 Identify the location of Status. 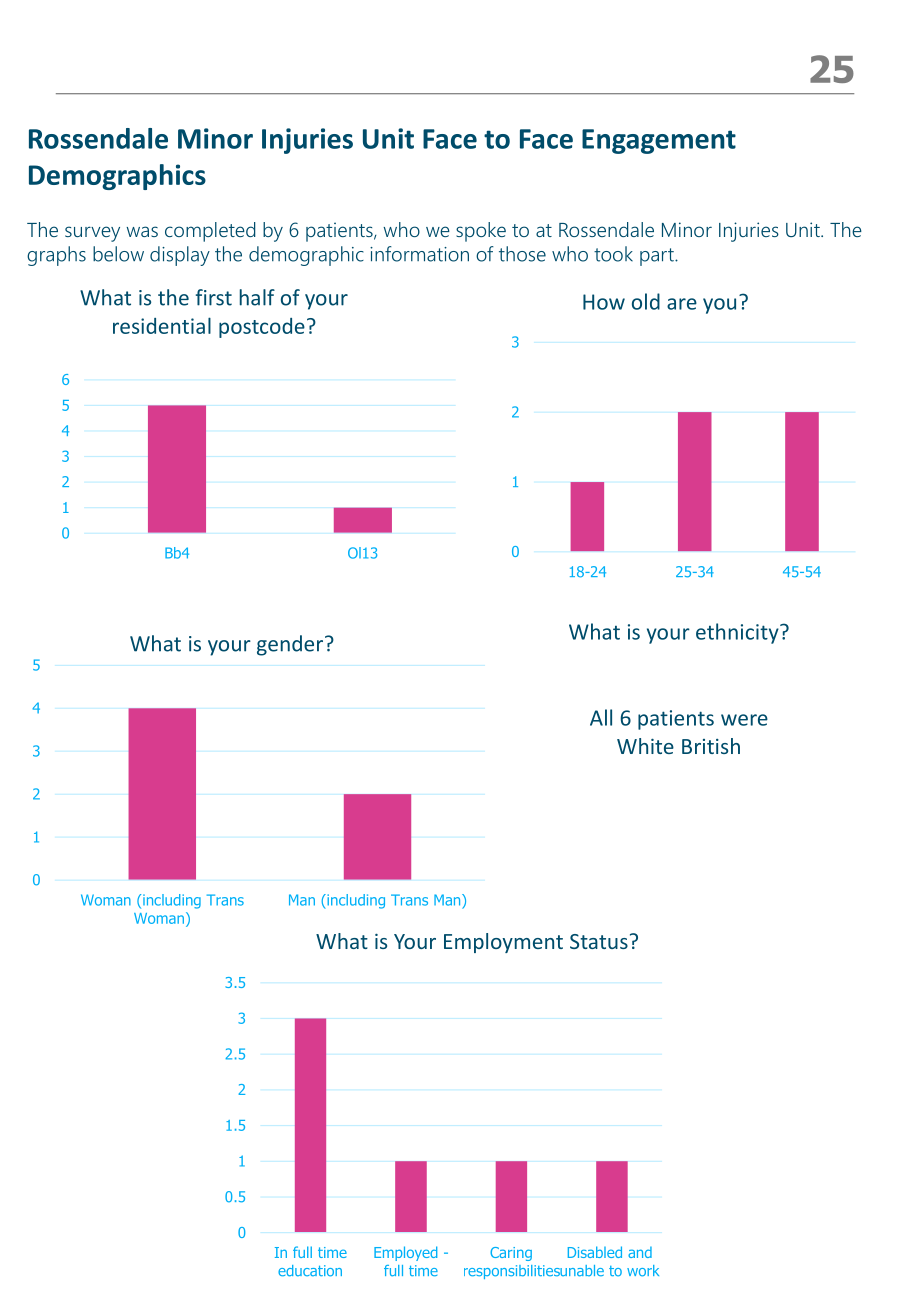
(599, 941).
